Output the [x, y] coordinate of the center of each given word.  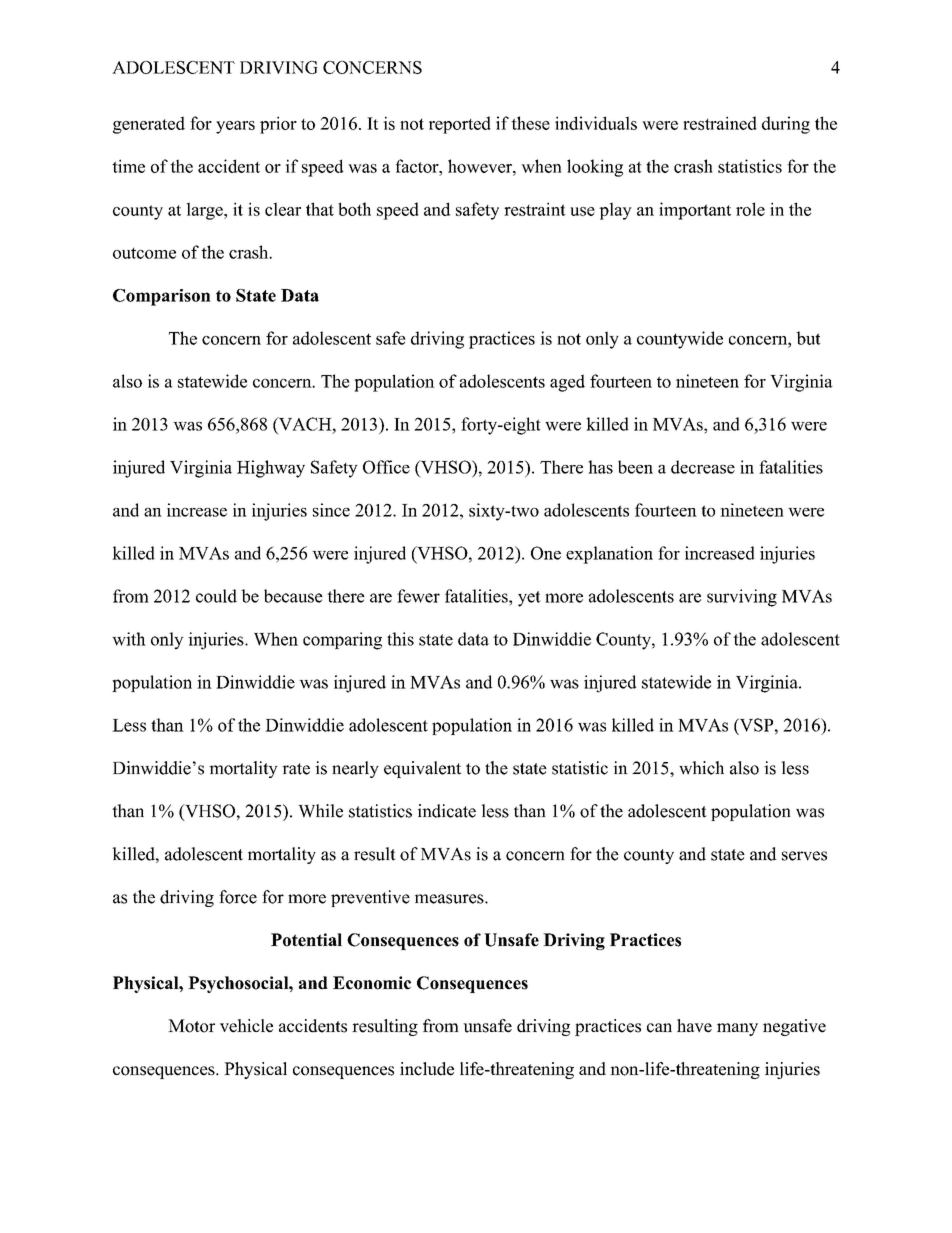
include [427, 1069]
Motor [191, 1026]
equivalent [422, 769]
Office [386, 467]
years [235, 127]
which [701, 768]
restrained [720, 123]
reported [460, 125]
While [320, 811]
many [737, 1029]
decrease [703, 467]
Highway [271, 469]
